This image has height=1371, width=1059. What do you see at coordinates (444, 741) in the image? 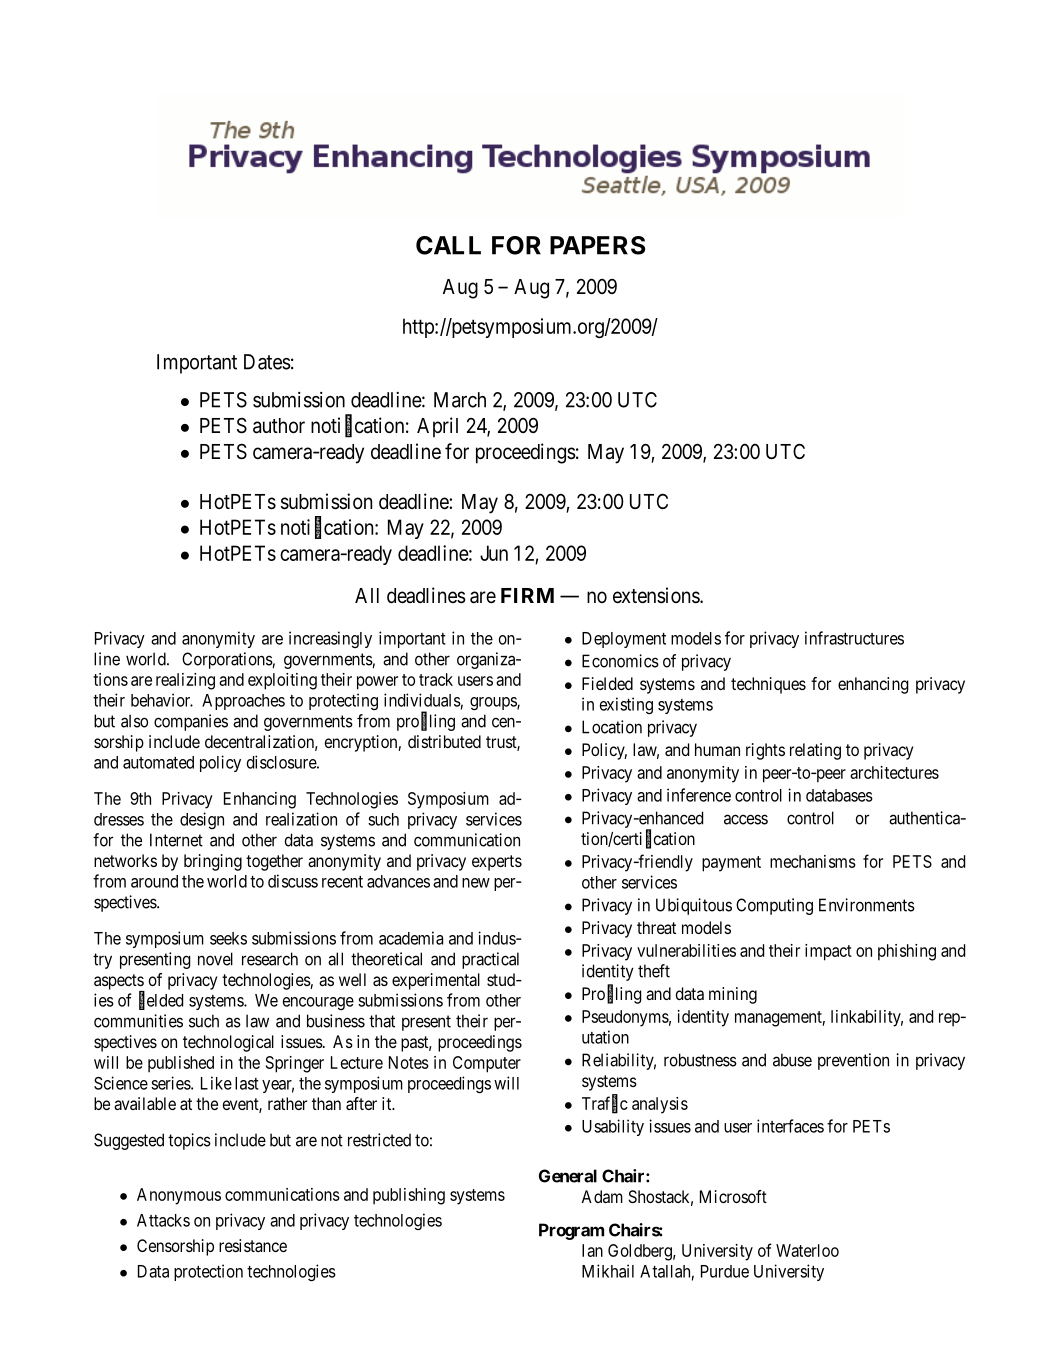
I see `distributed` at bounding box center [444, 741].
